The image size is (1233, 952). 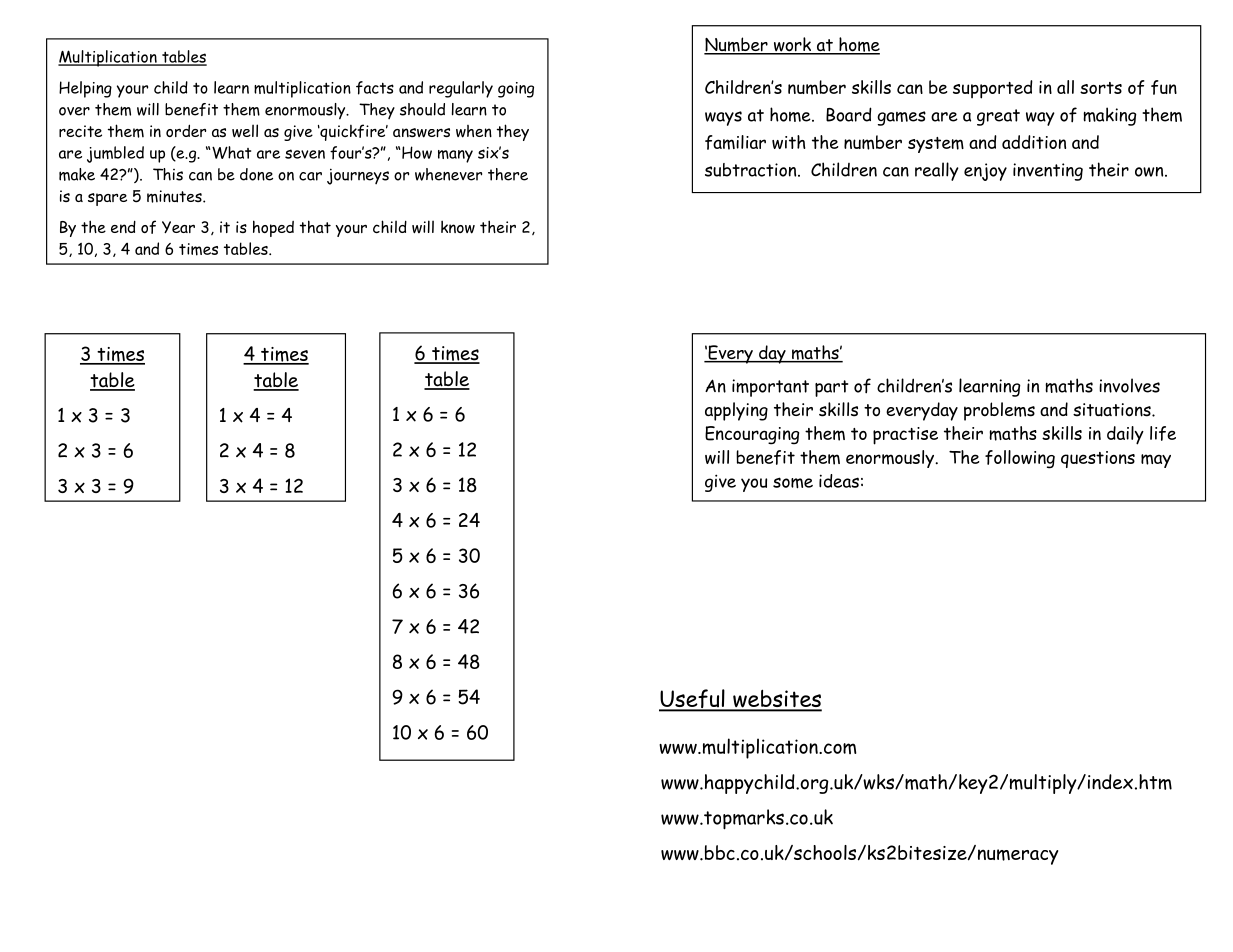 I want to click on going, so click(x=516, y=90).
